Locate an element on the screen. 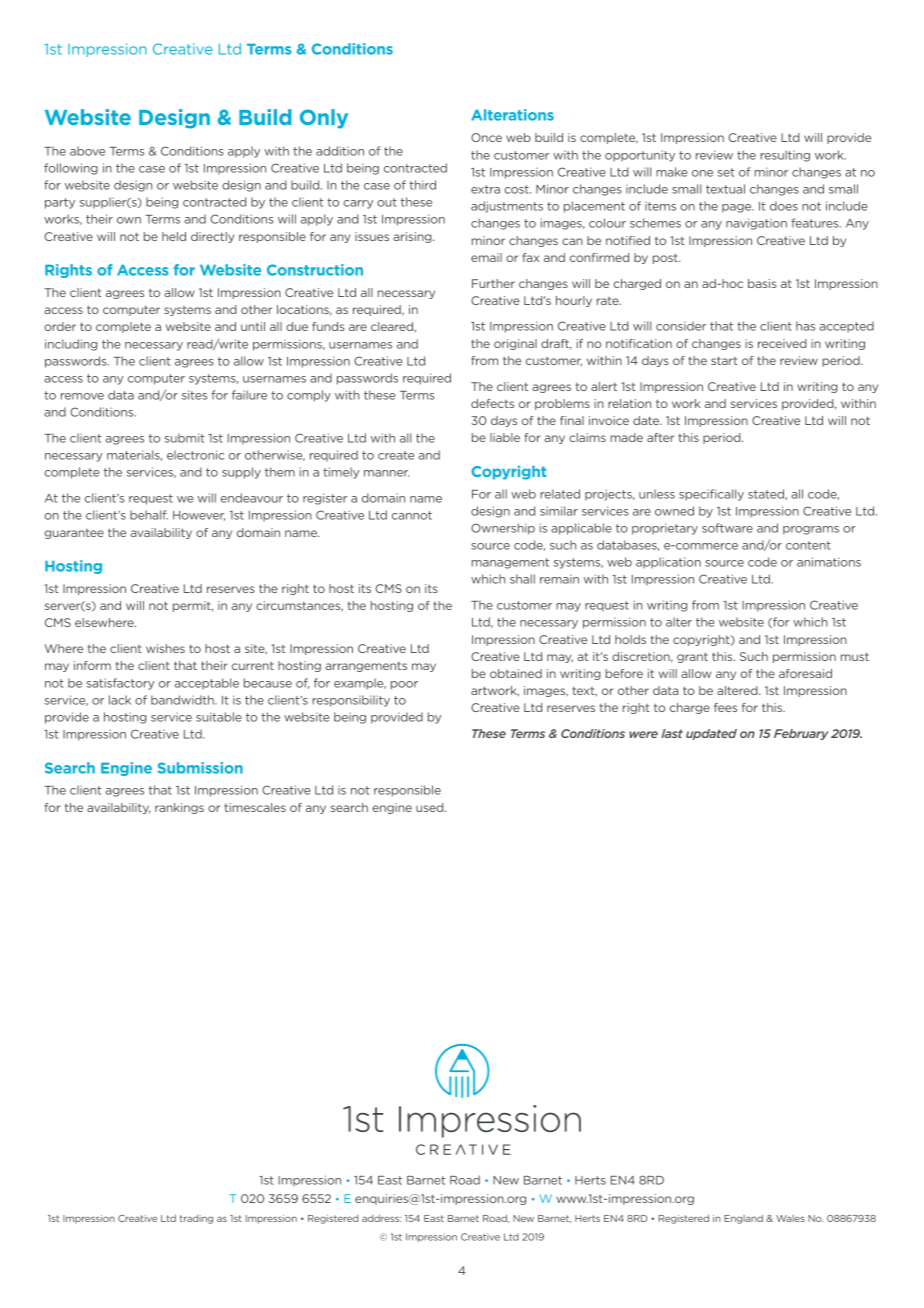 The image size is (924, 1308). submit is located at coordinates (185, 438).
